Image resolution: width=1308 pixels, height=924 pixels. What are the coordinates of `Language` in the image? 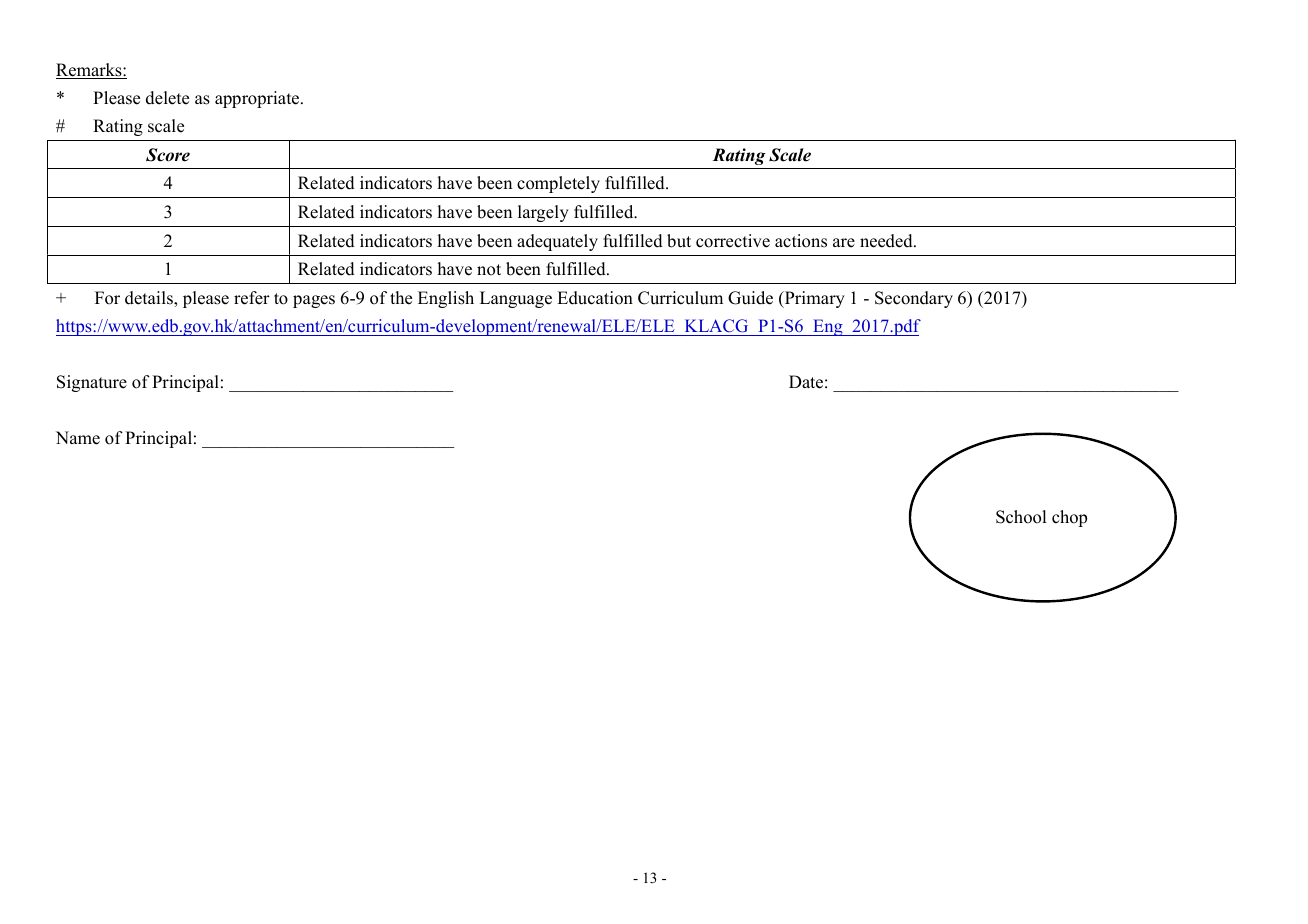 It's located at (516, 299).
